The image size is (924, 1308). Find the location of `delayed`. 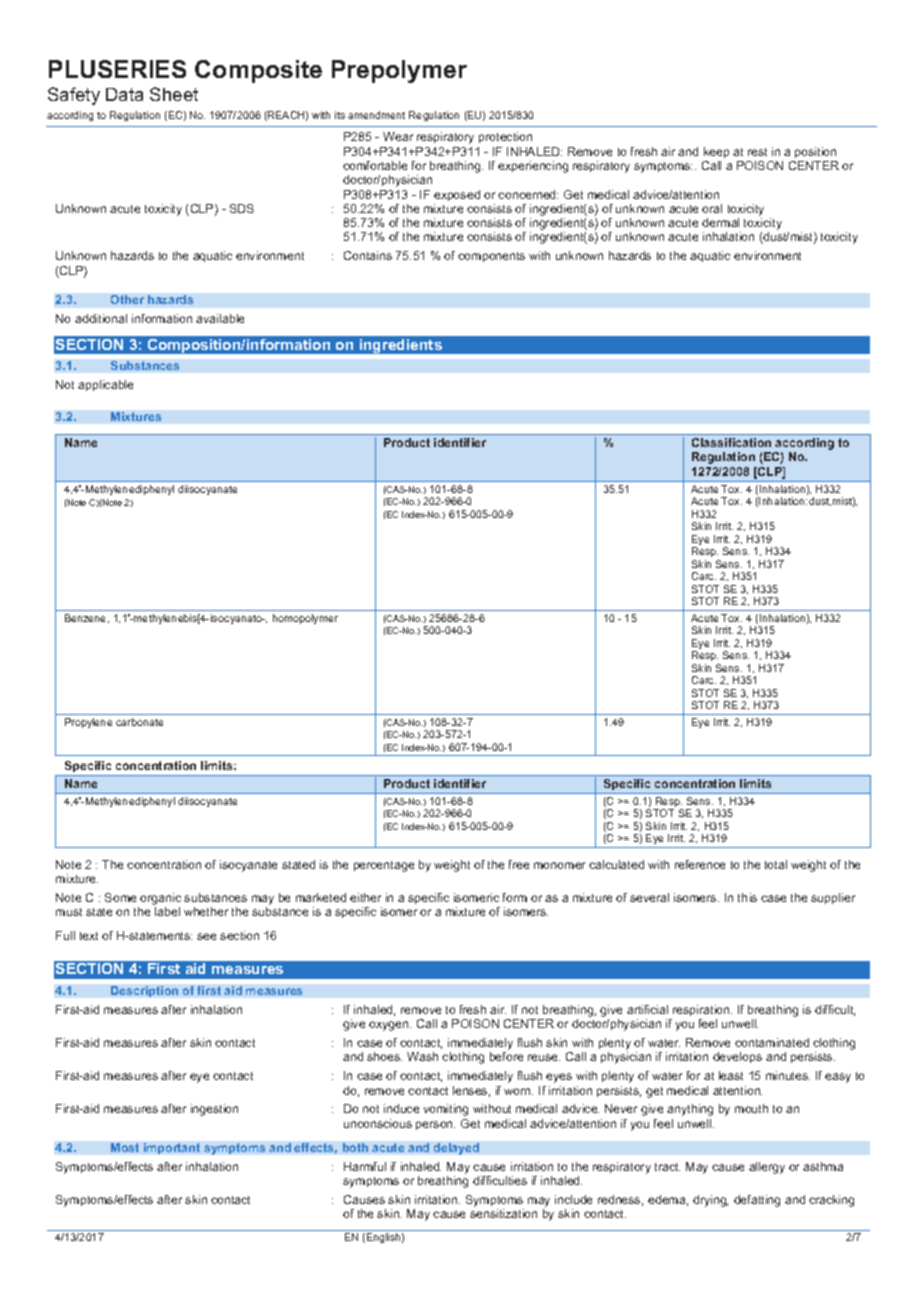

delayed is located at coordinates (456, 1149).
